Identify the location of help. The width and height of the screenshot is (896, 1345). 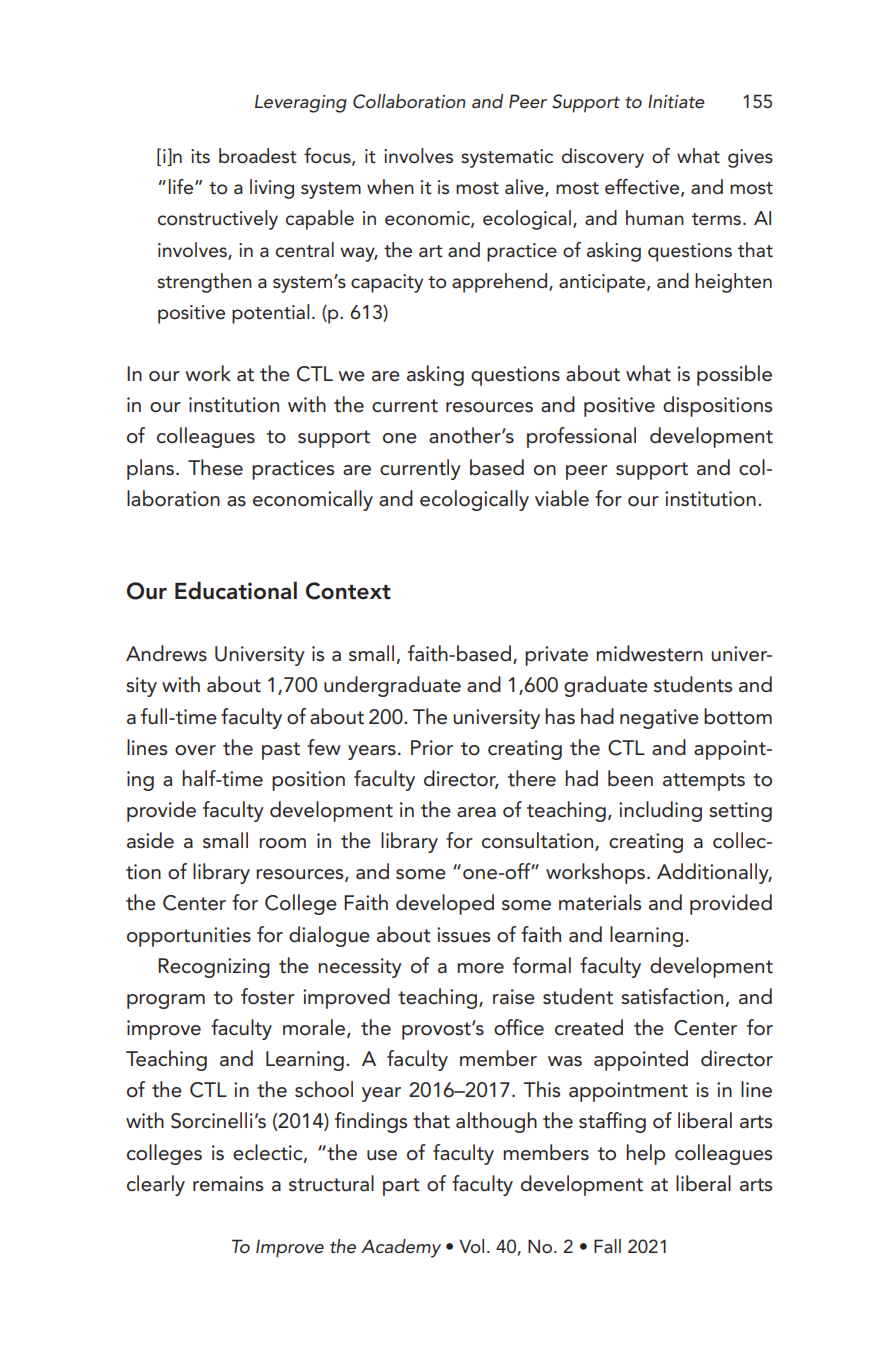
(645, 1154).
